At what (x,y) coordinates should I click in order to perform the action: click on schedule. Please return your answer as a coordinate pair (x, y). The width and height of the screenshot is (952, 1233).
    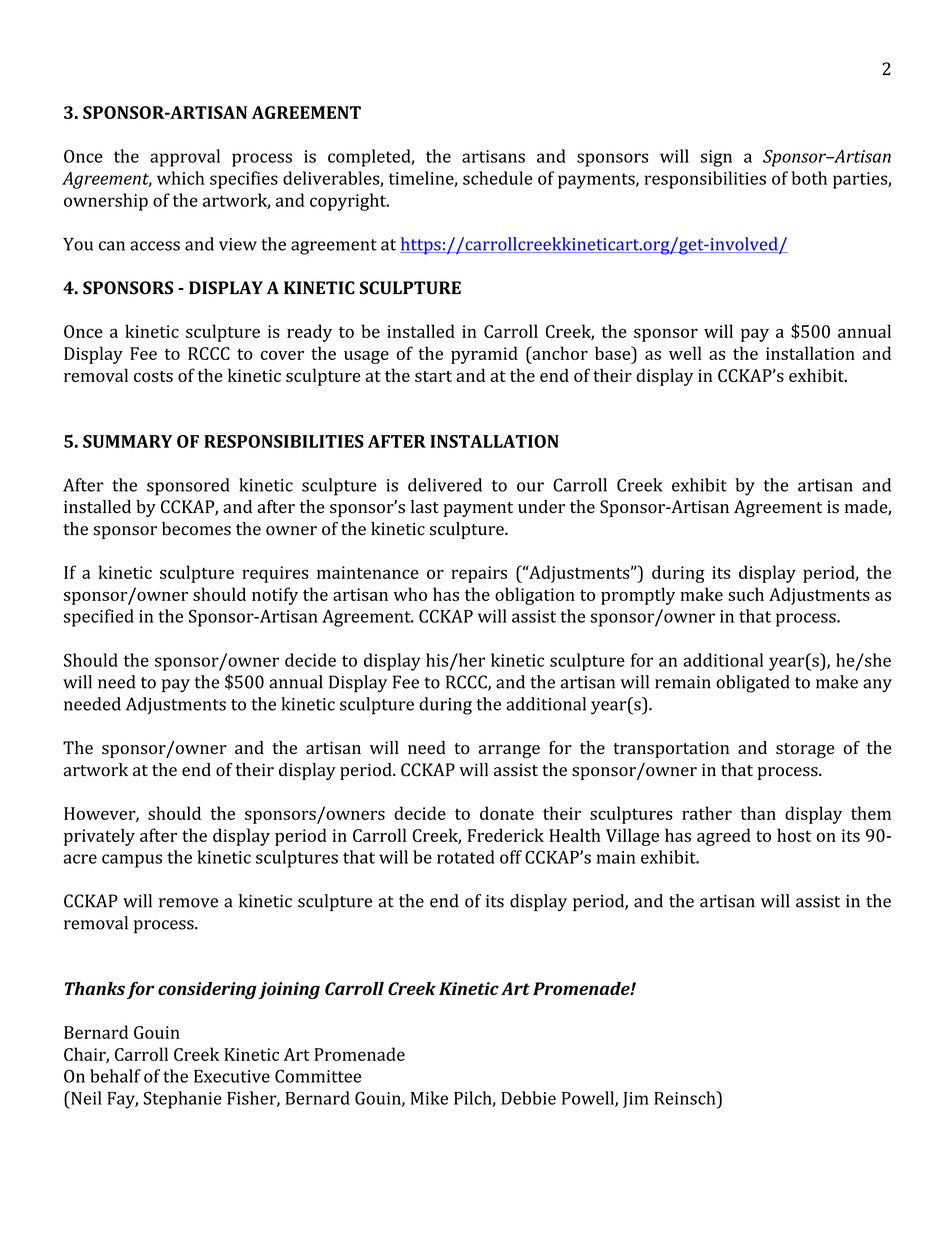
    Looking at the image, I should click on (497, 178).
